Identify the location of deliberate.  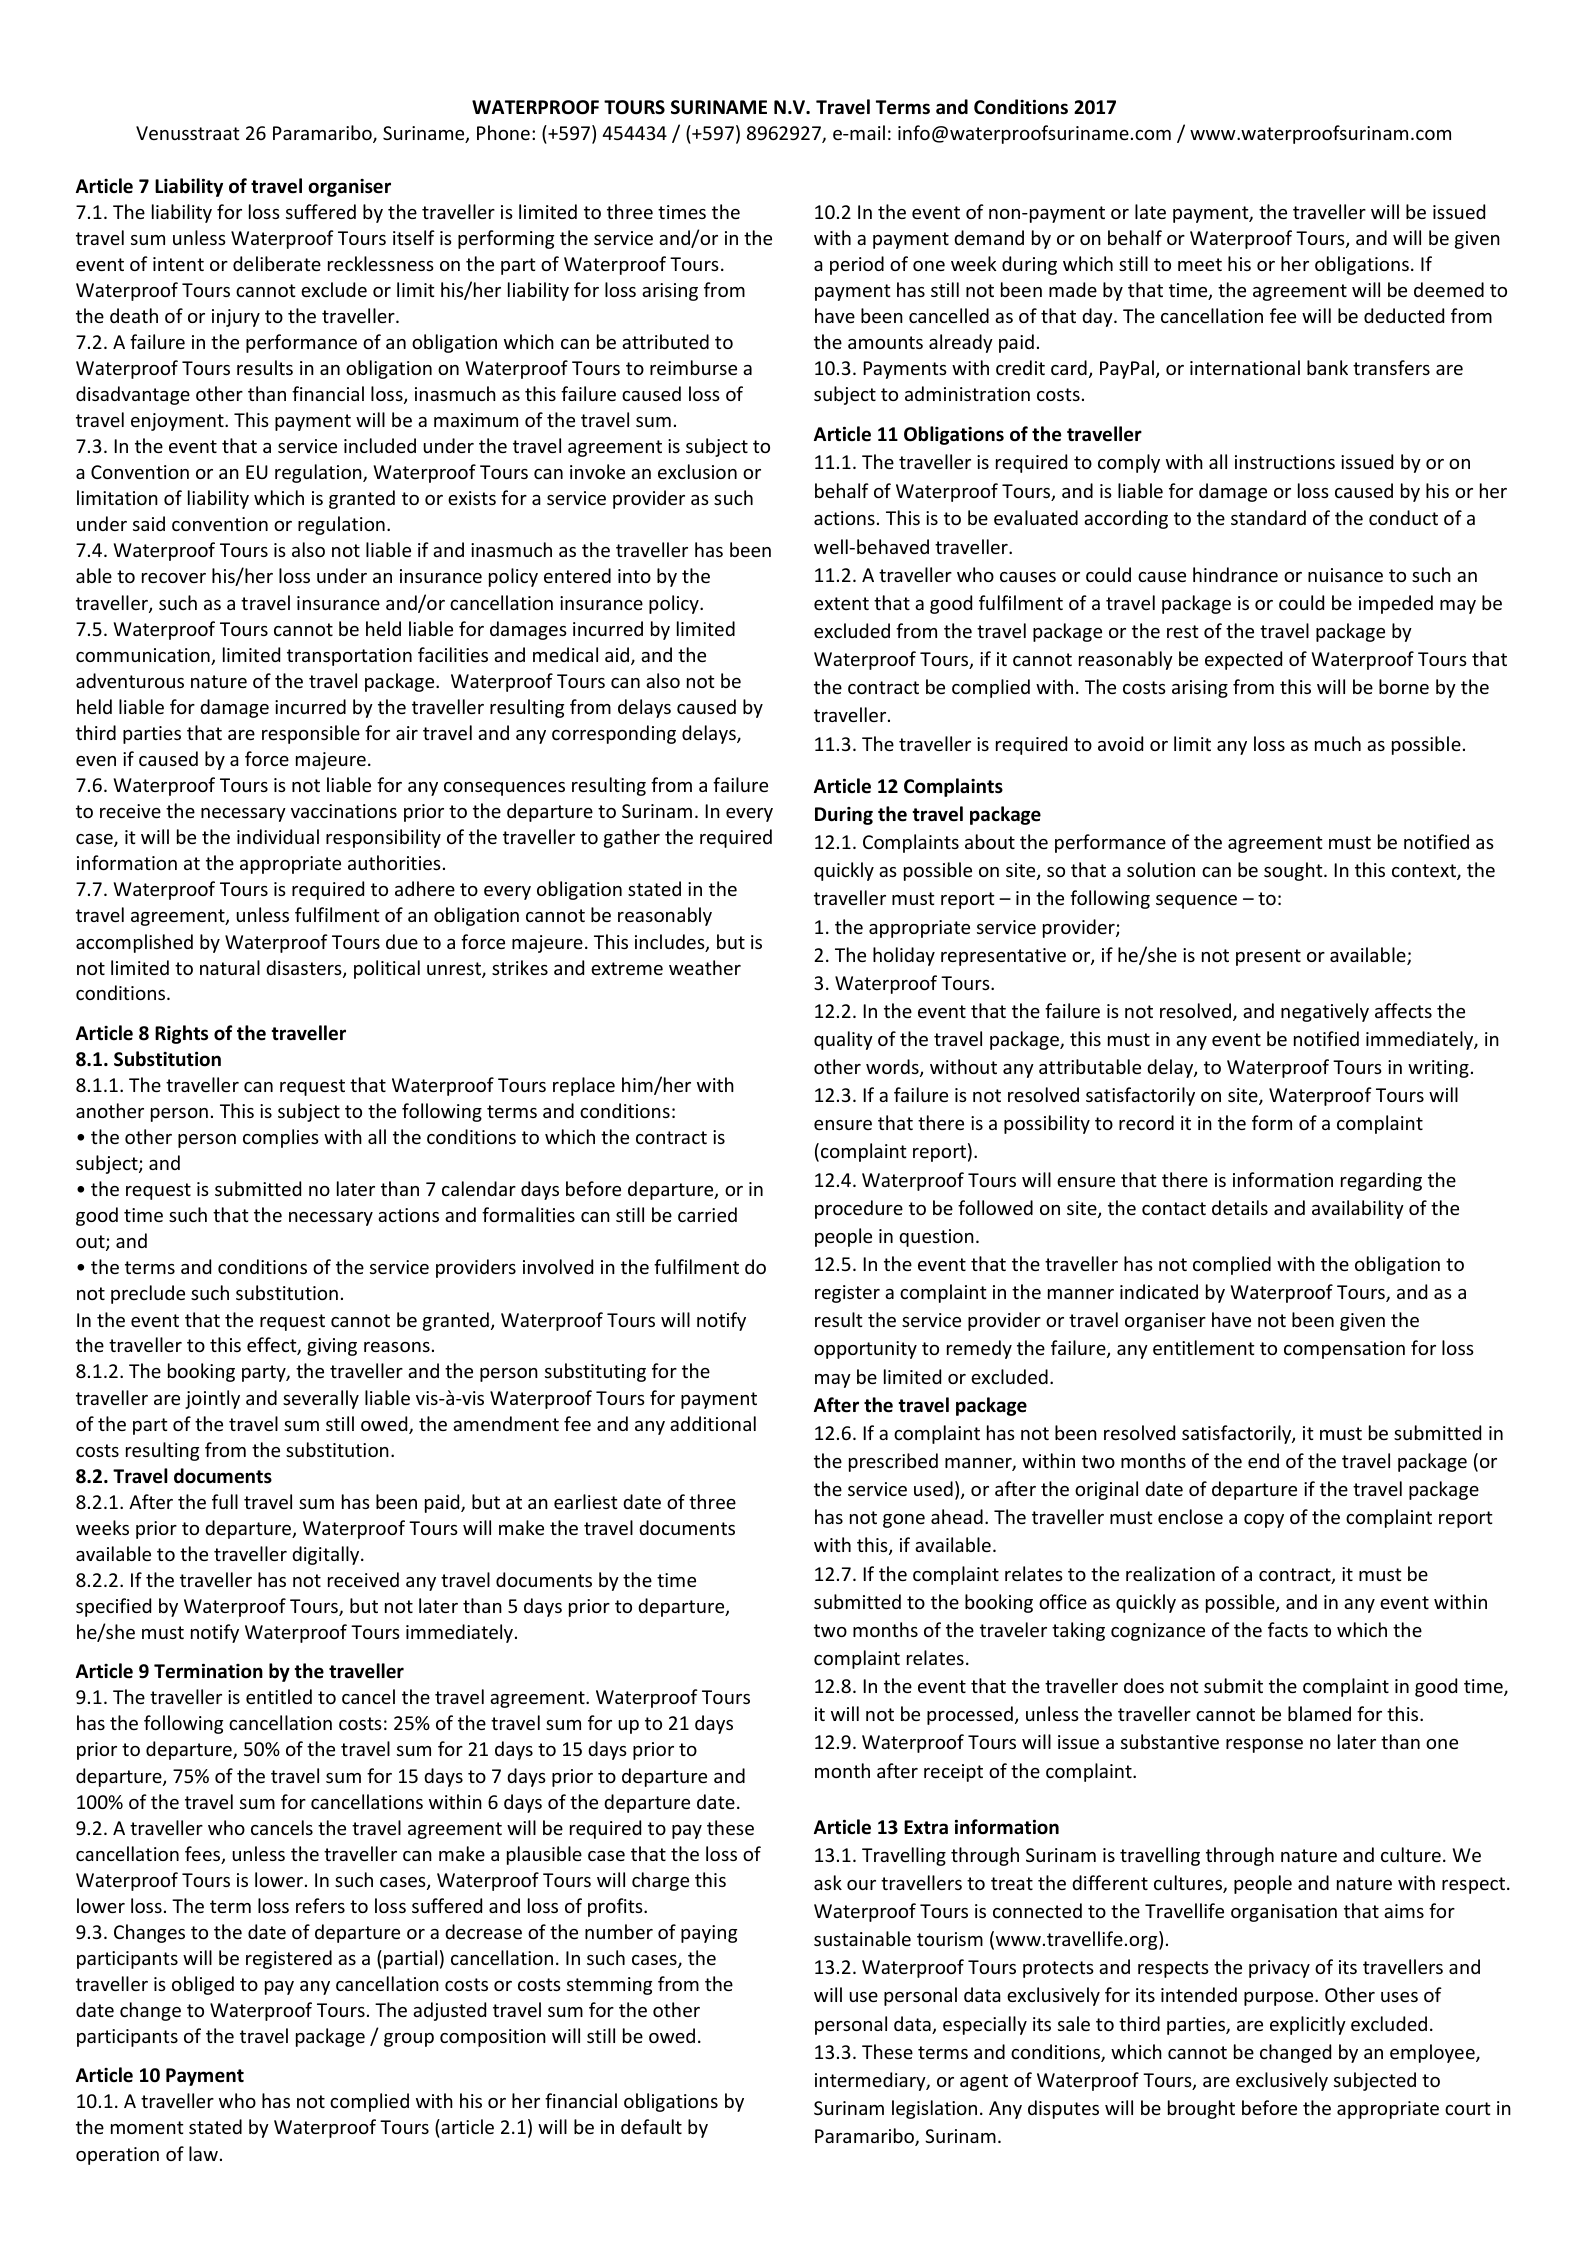
(277, 263).
